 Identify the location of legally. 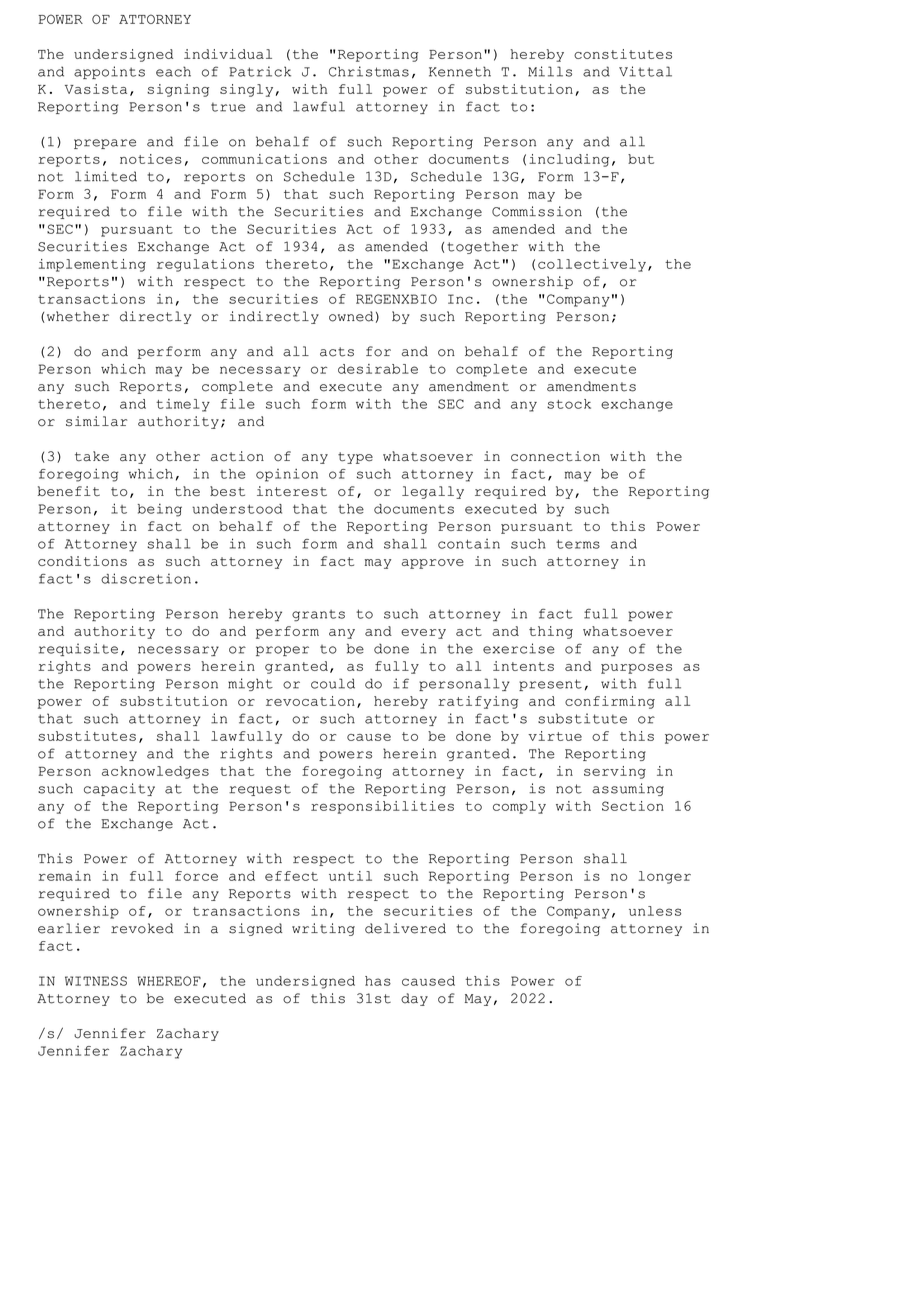
(433, 492).
